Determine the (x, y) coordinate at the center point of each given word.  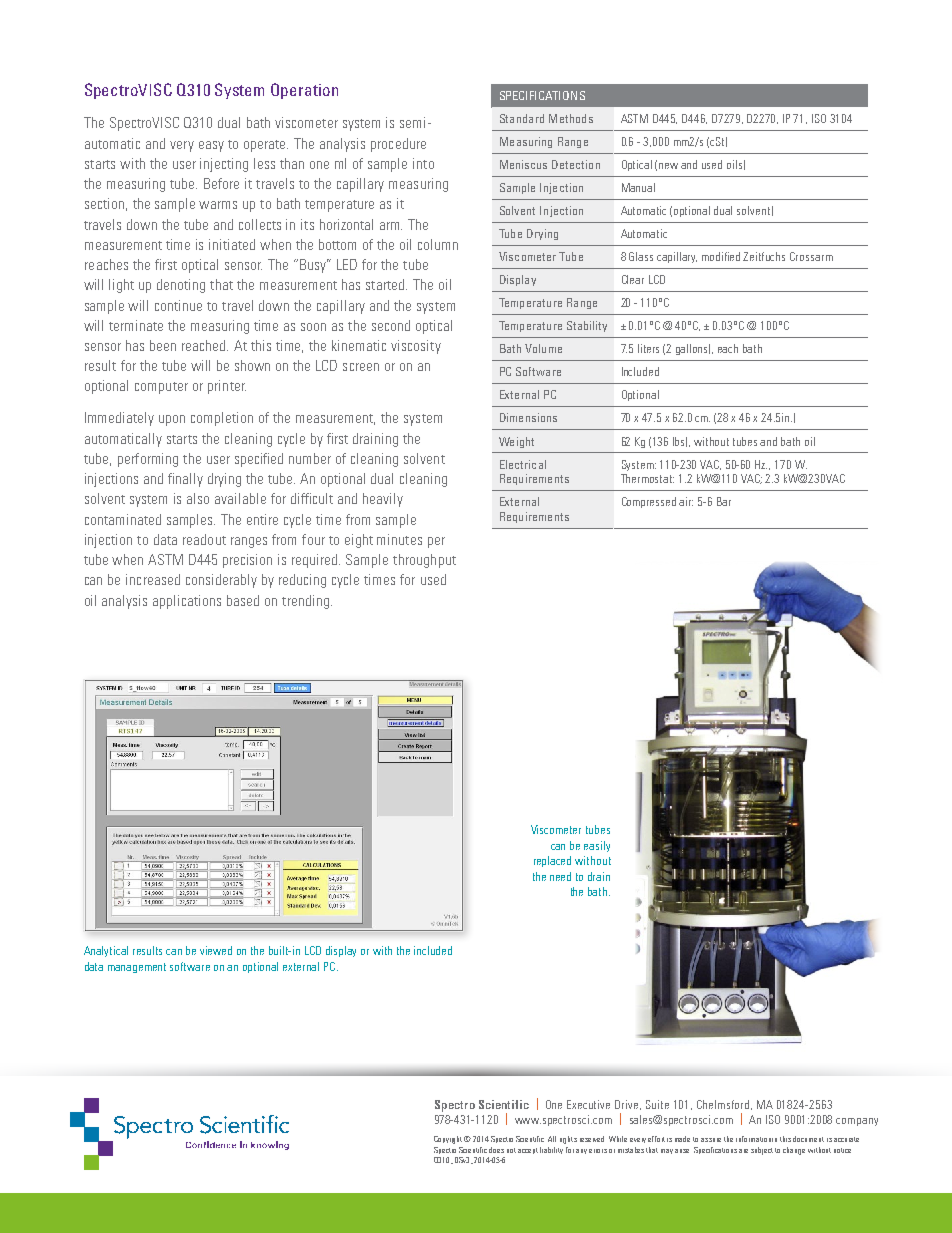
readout (204, 539)
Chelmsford (724, 1105)
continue (178, 305)
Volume (543, 348)
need (560, 876)
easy (211, 146)
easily (597, 846)
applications (187, 602)
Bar (724, 501)
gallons (693, 349)
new (668, 166)
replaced (552, 861)
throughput (424, 561)
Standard (522, 118)
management (137, 968)
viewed (216, 950)
